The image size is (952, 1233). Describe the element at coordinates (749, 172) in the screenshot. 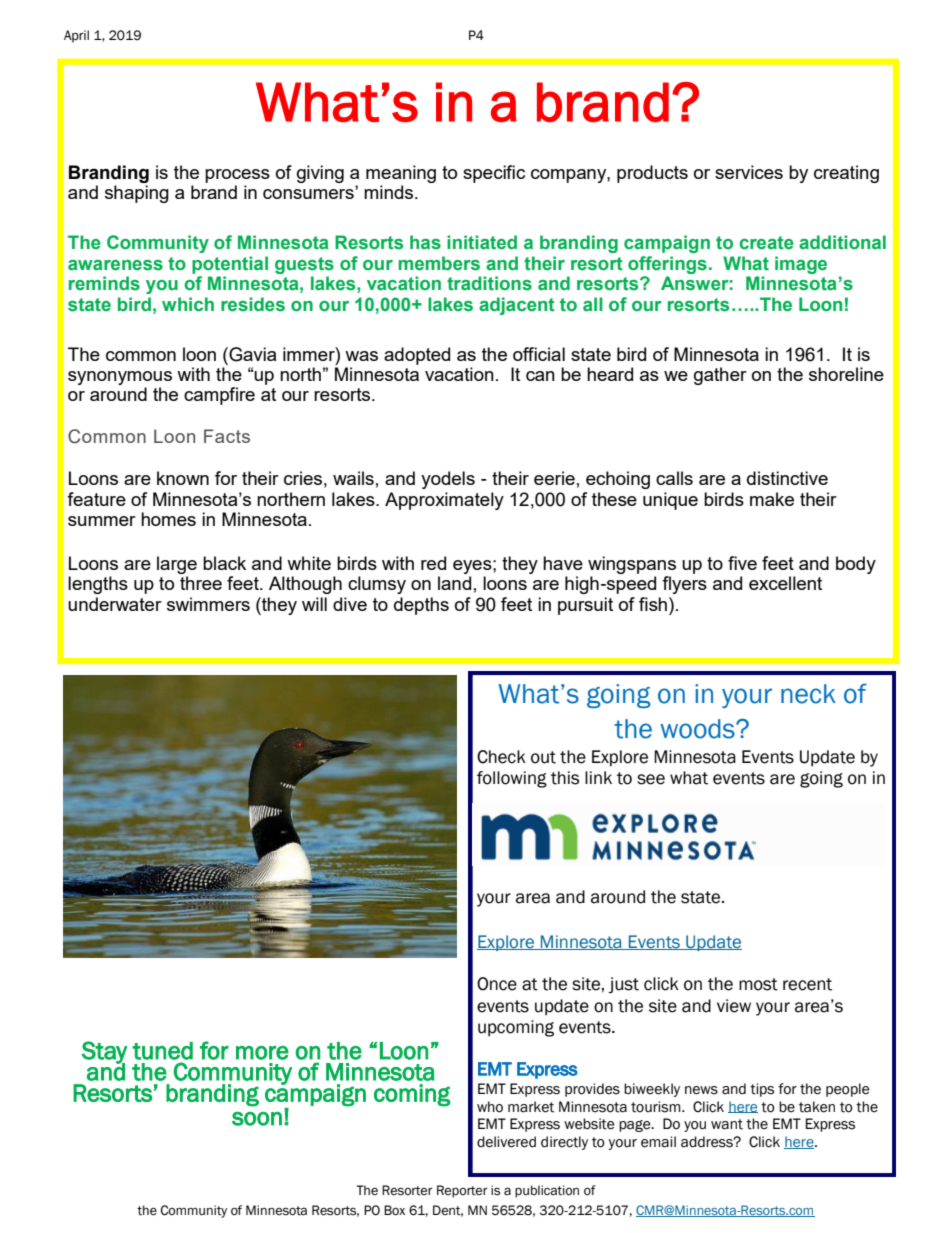

I see `services` at that location.
